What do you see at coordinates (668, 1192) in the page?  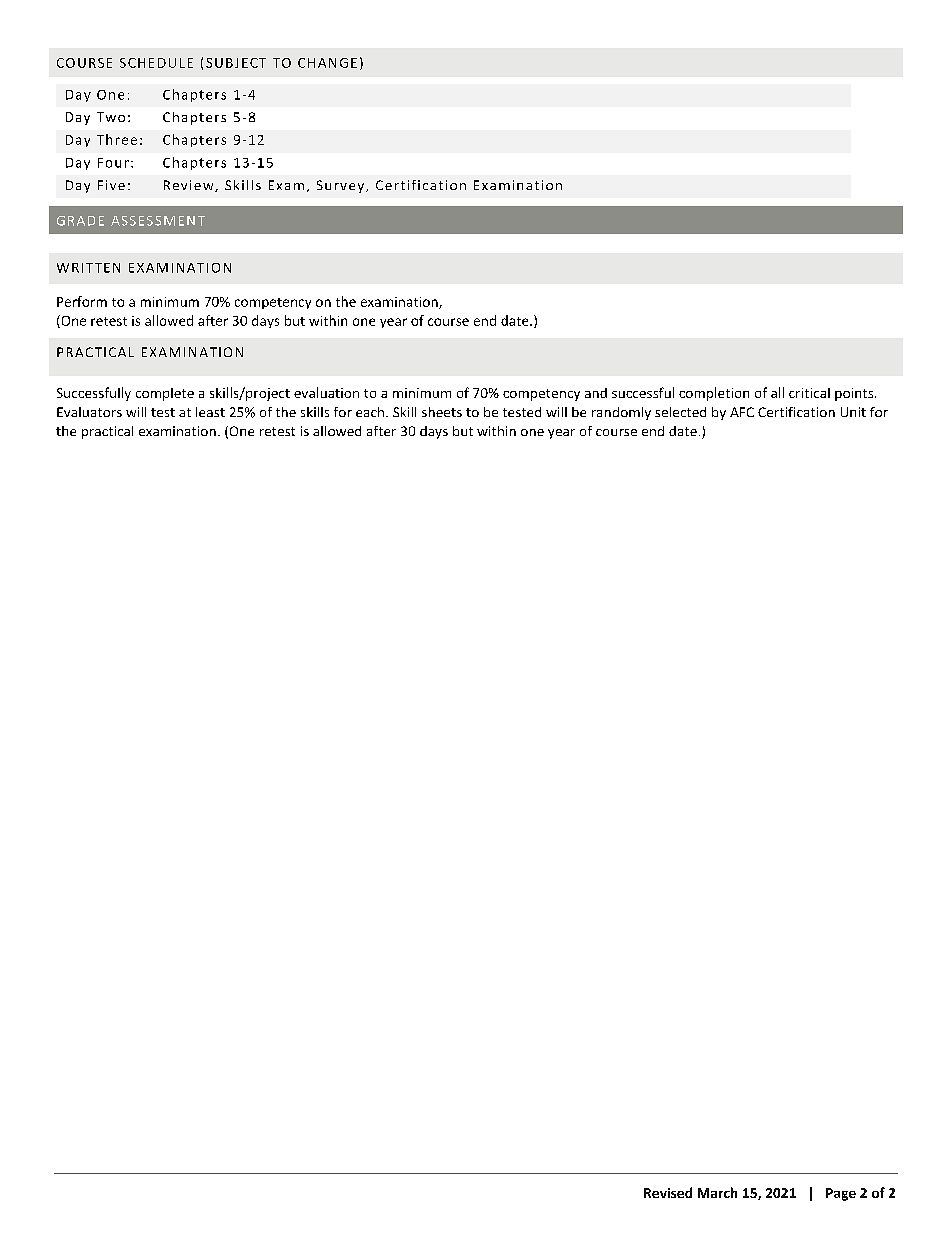 I see `Revised` at bounding box center [668, 1192].
